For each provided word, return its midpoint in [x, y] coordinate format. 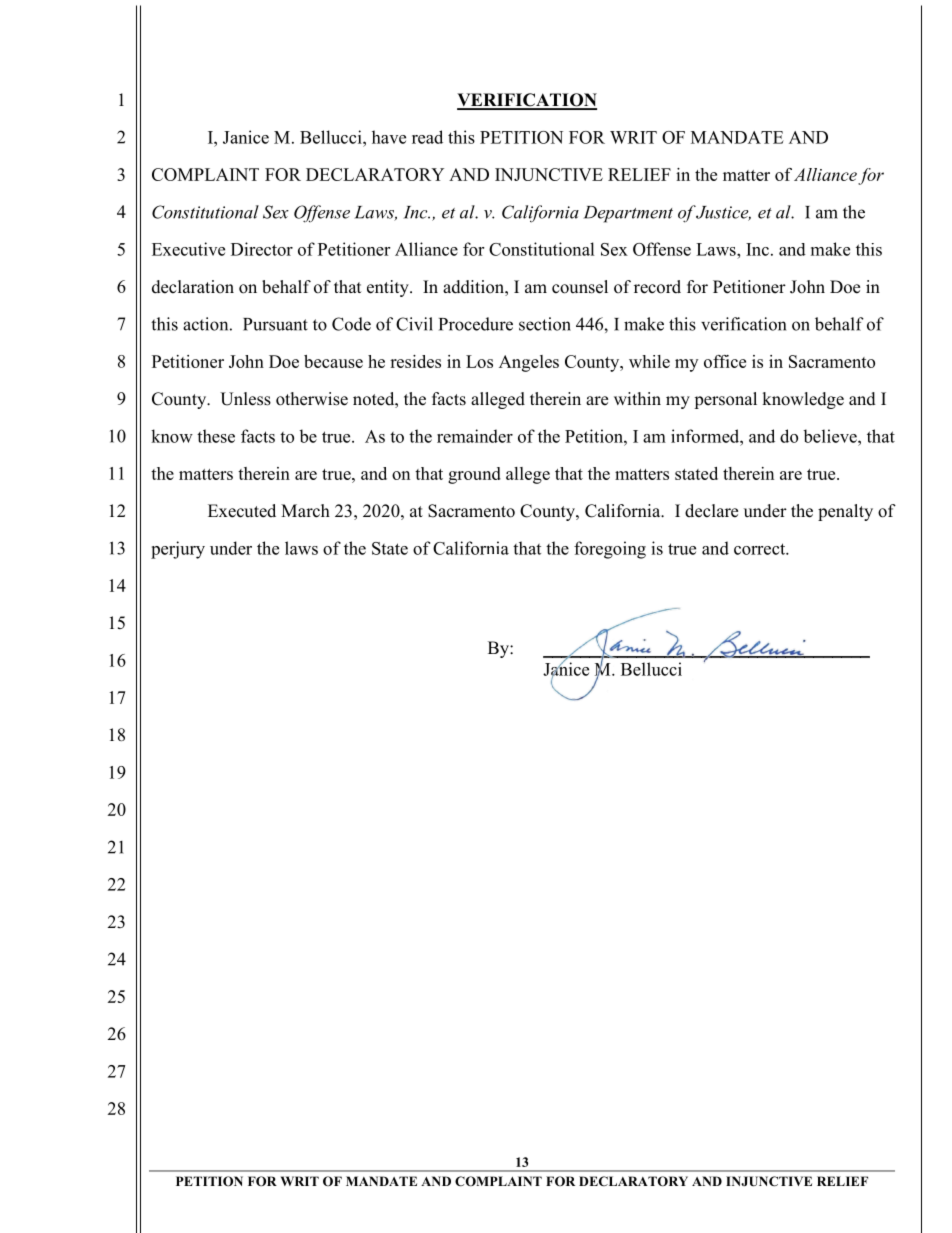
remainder [475, 436]
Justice [723, 213]
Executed [242, 511]
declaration [193, 287]
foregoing [610, 550]
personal [725, 400]
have [389, 137]
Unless [245, 399]
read [427, 137]
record [657, 287]
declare [711, 511]
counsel [580, 287]
